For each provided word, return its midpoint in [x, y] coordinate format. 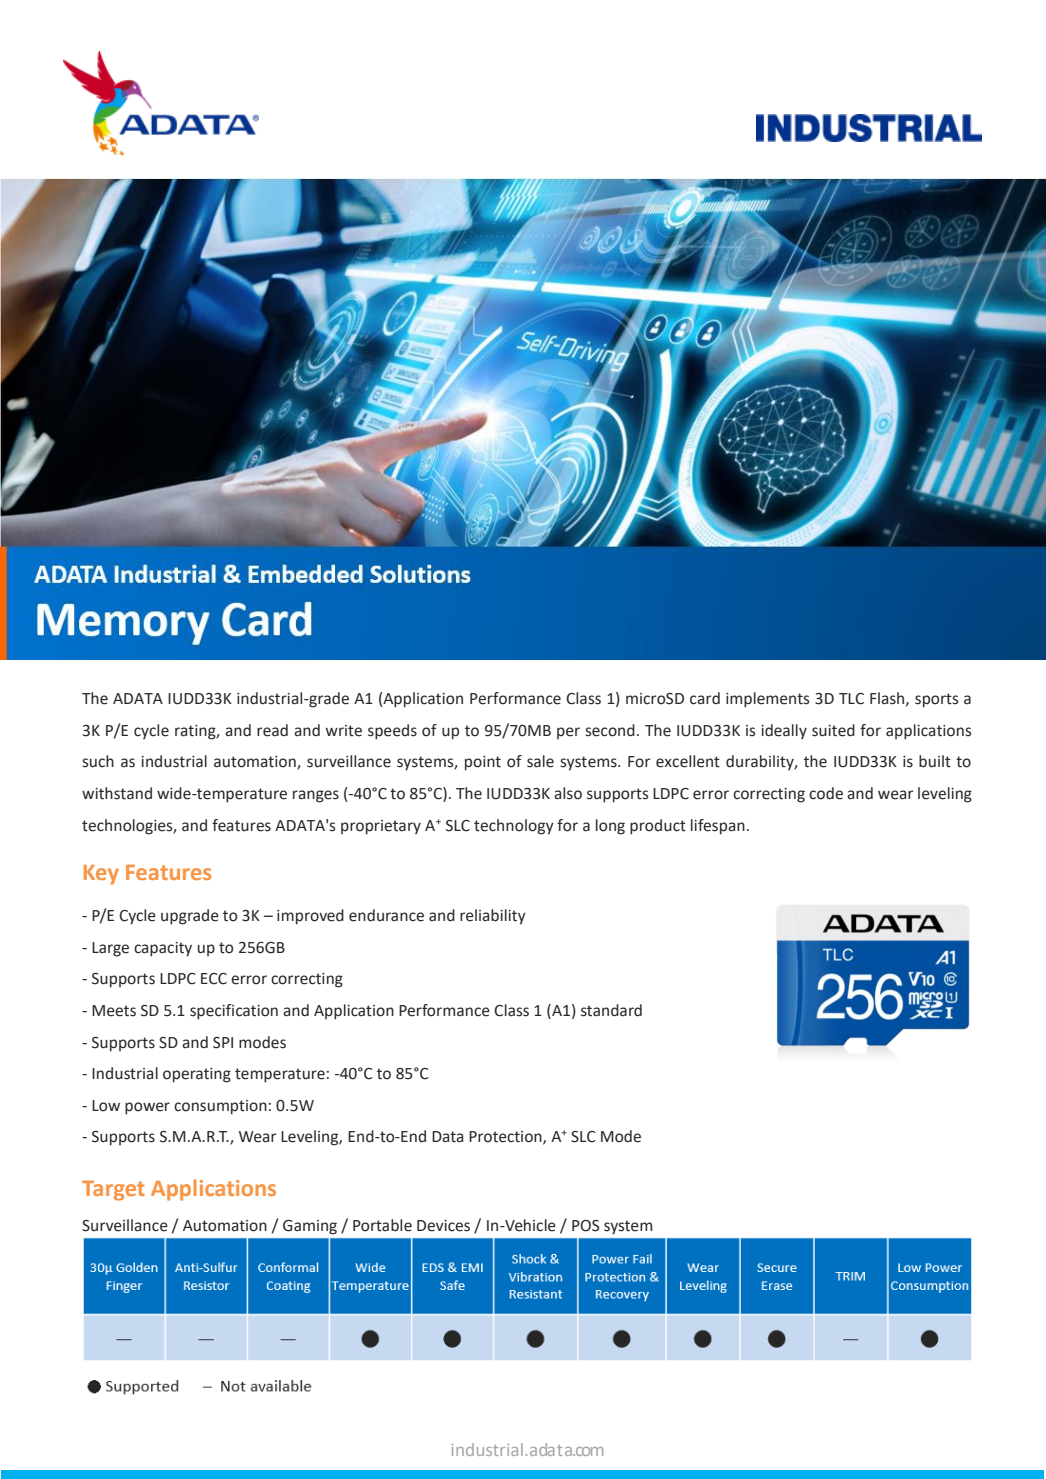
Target [113, 1191]
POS [585, 1226]
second [610, 730]
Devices [443, 1226]
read [272, 730]
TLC [851, 699]
